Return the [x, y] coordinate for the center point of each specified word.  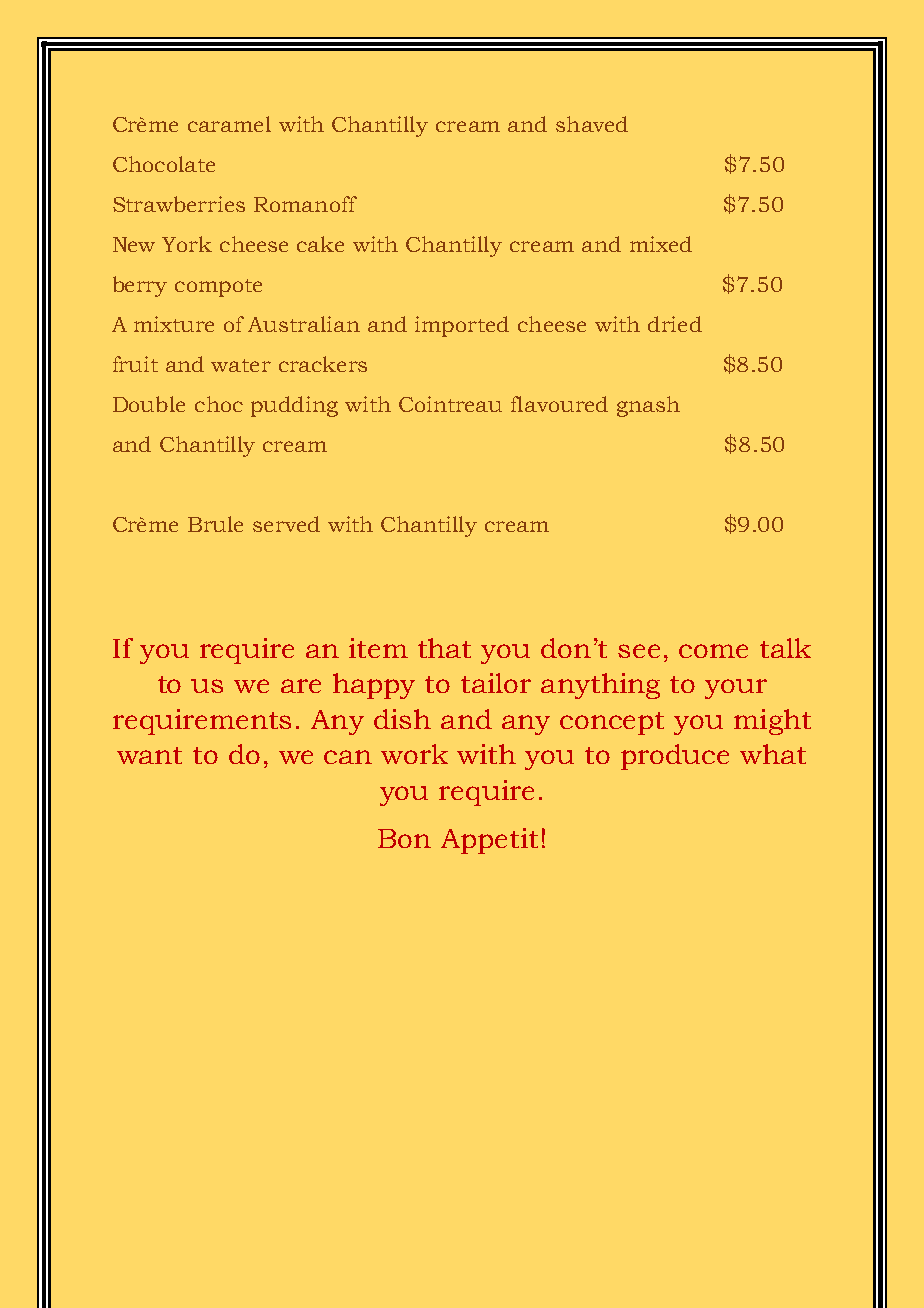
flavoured [559, 404]
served [286, 524]
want [149, 755]
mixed [661, 244]
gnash [648, 406]
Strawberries [179, 204]
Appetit [489, 841]
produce [675, 757]
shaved [592, 124]
